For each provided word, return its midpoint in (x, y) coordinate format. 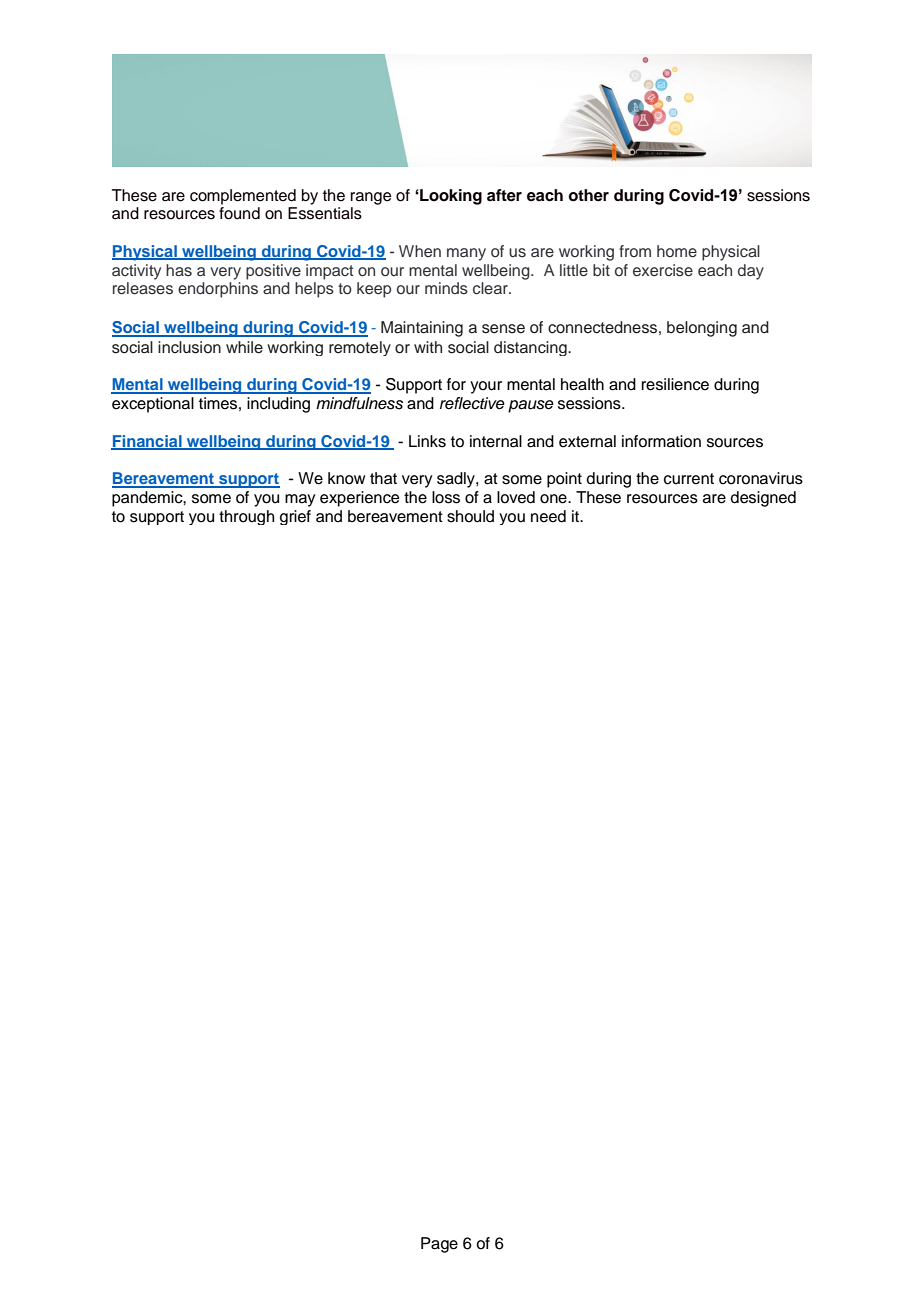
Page (439, 1245)
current (689, 479)
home (677, 251)
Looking (450, 197)
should (470, 516)
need (548, 516)
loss (446, 497)
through (246, 517)
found (239, 213)
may (300, 500)
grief (295, 517)
